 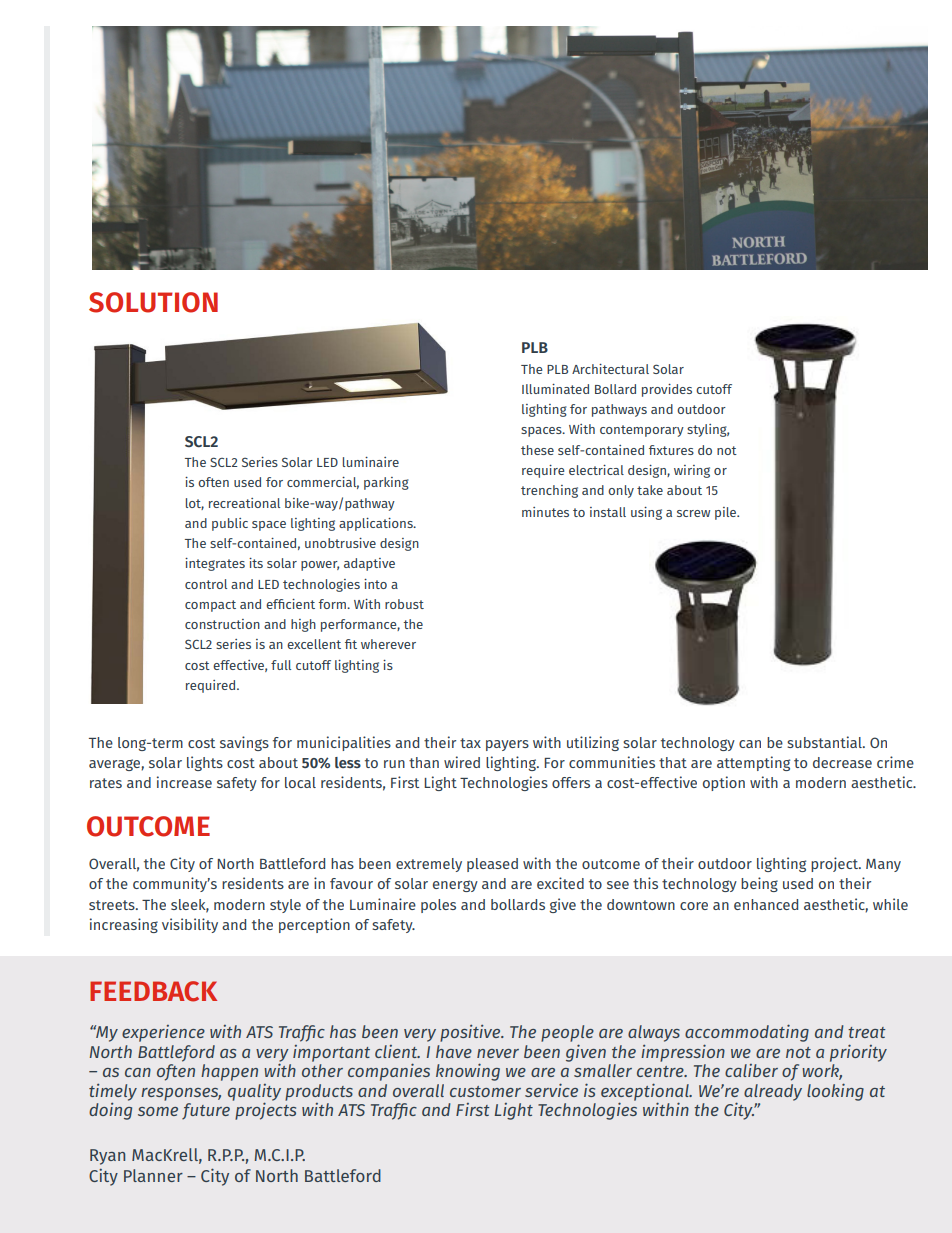 What do you see at coordinates (153, 991) in the screenshot?
I see `FEEDBACK` at bounding box center [153, 991].
